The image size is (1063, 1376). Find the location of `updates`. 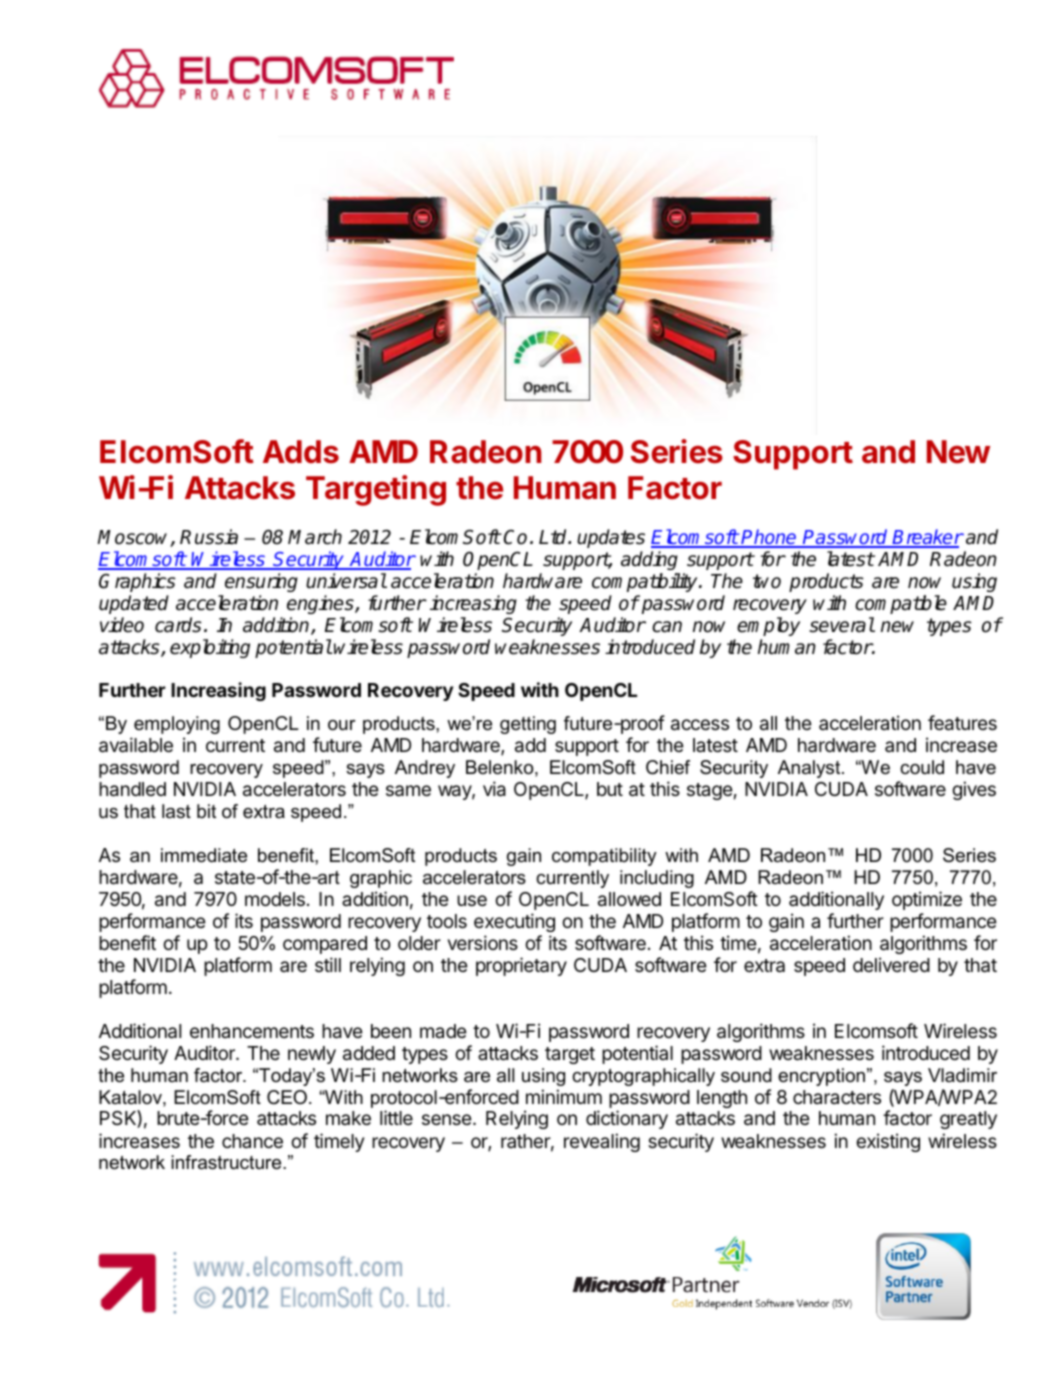

updates is located at coordinates (611, 538).
